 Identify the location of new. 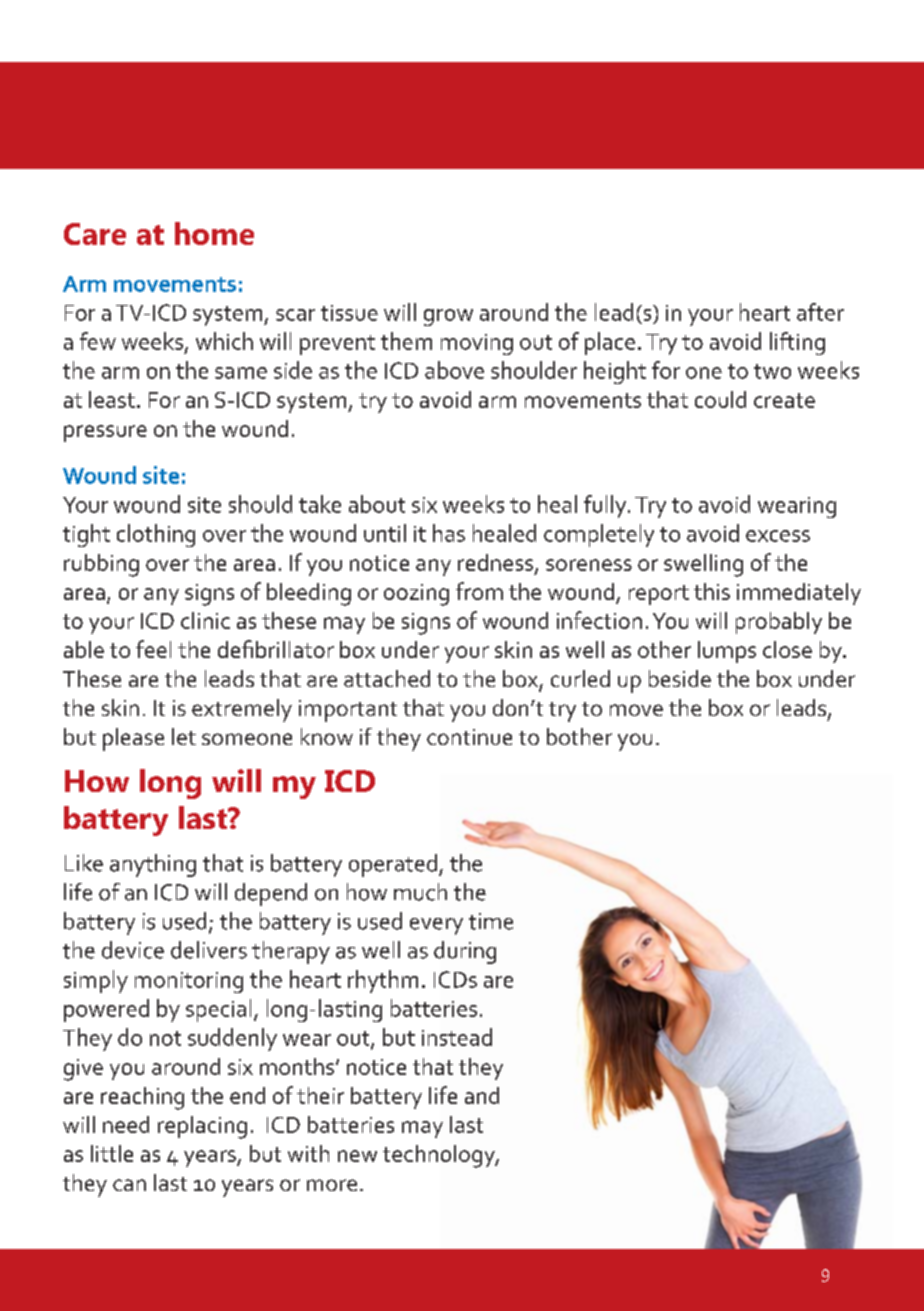
(357, 1156).
